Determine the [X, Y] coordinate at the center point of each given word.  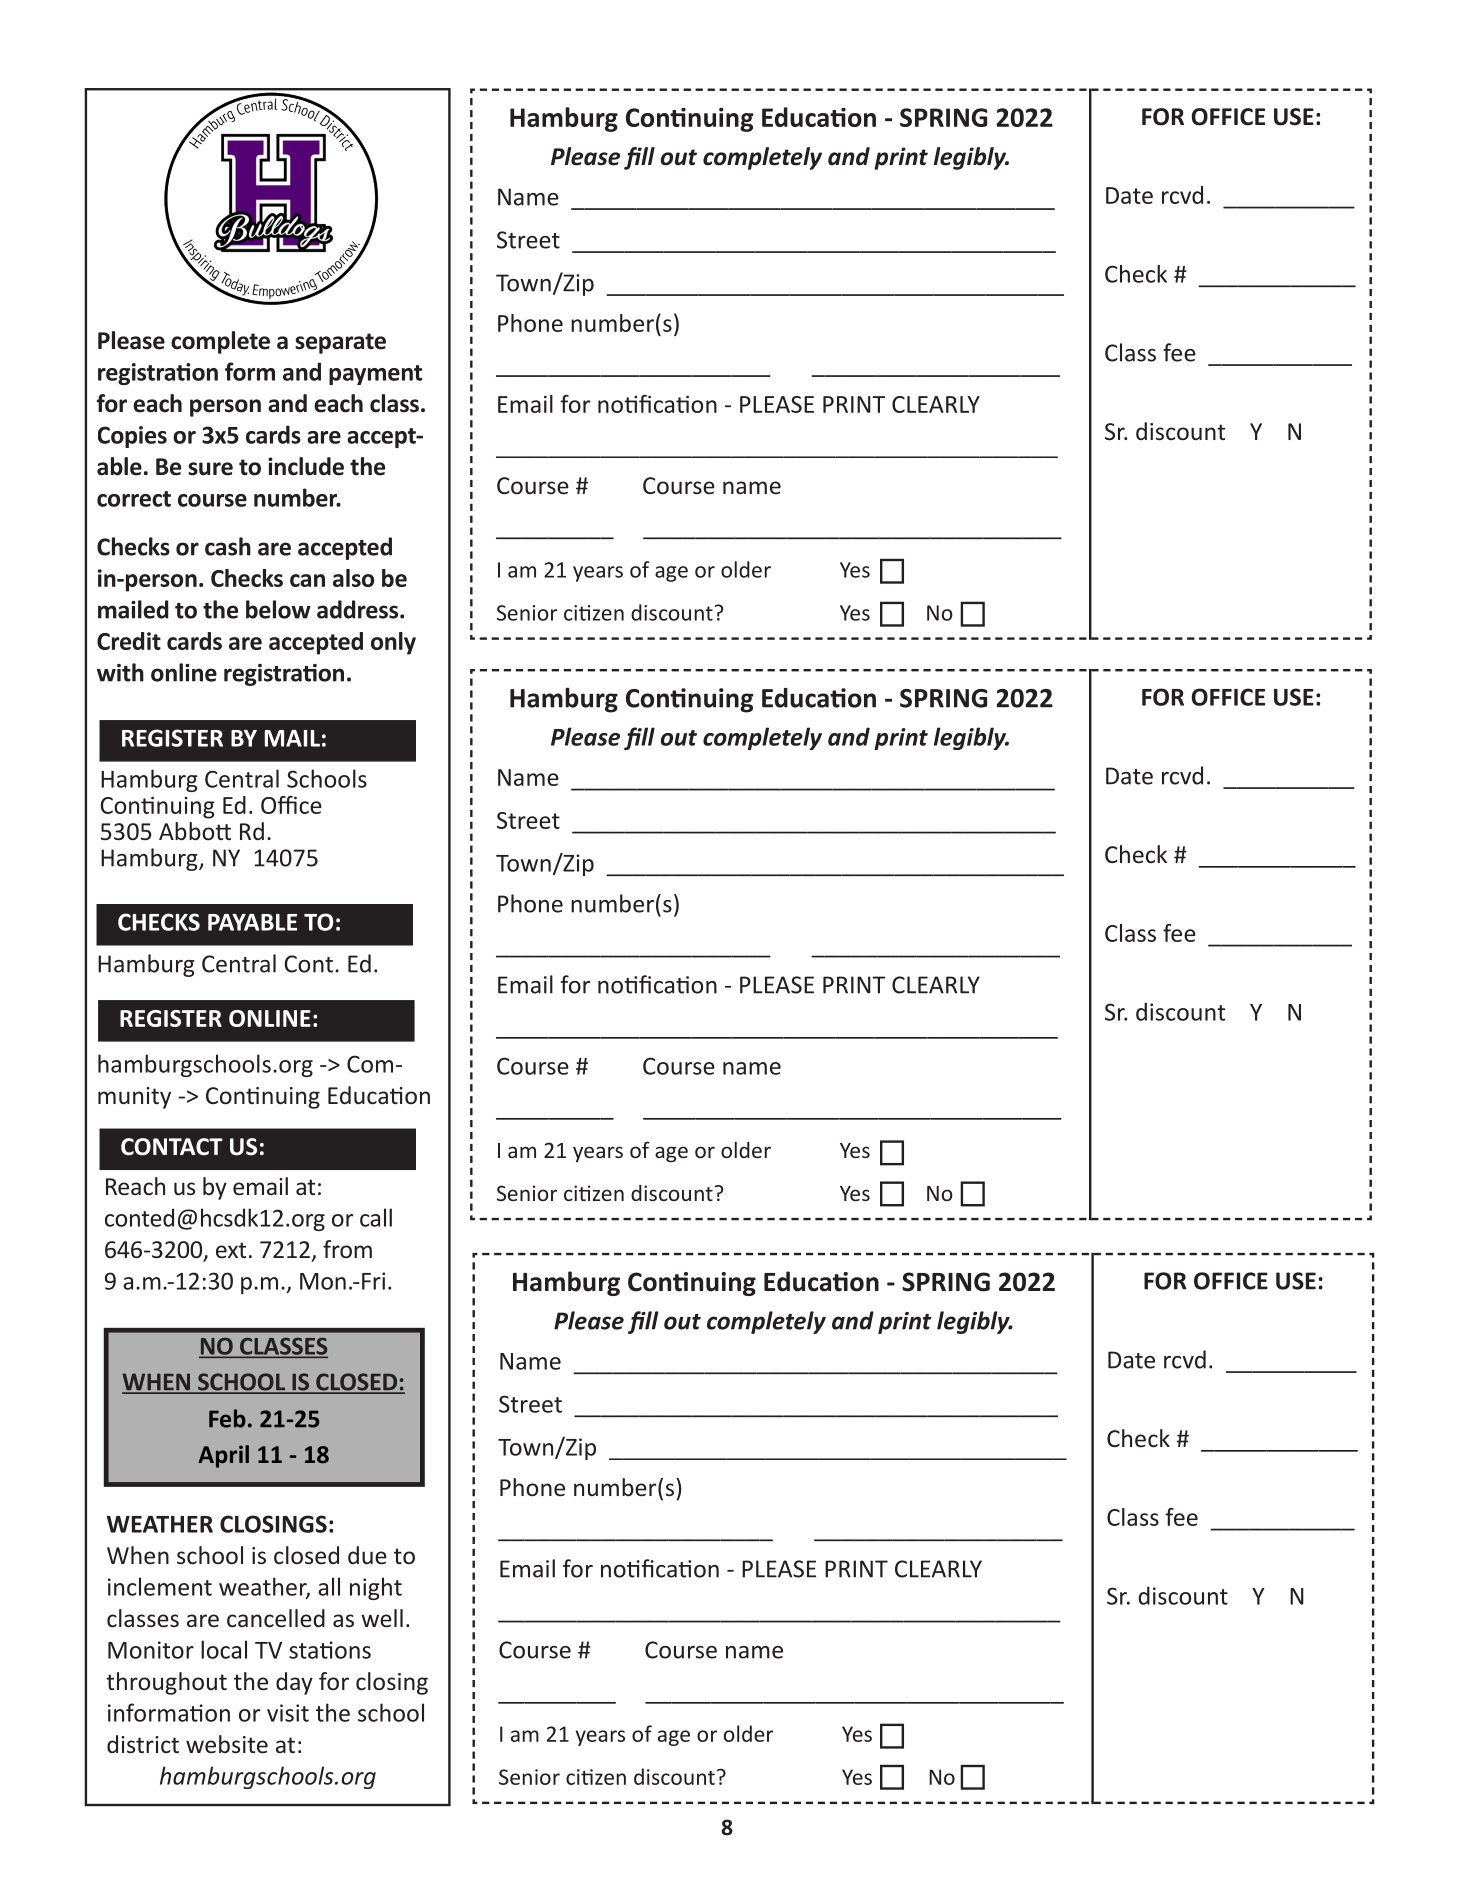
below [278, 609]
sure [210, 469]
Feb [227, 1418]
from [347, 1249]
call [376, 1217]
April [223, 1456]
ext [231, 1250]
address [359, 609]
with [120, 672]
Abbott [195, 831]
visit [288, 1713]
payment [375, 375]
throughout [166, 1683]
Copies [132, 437]
